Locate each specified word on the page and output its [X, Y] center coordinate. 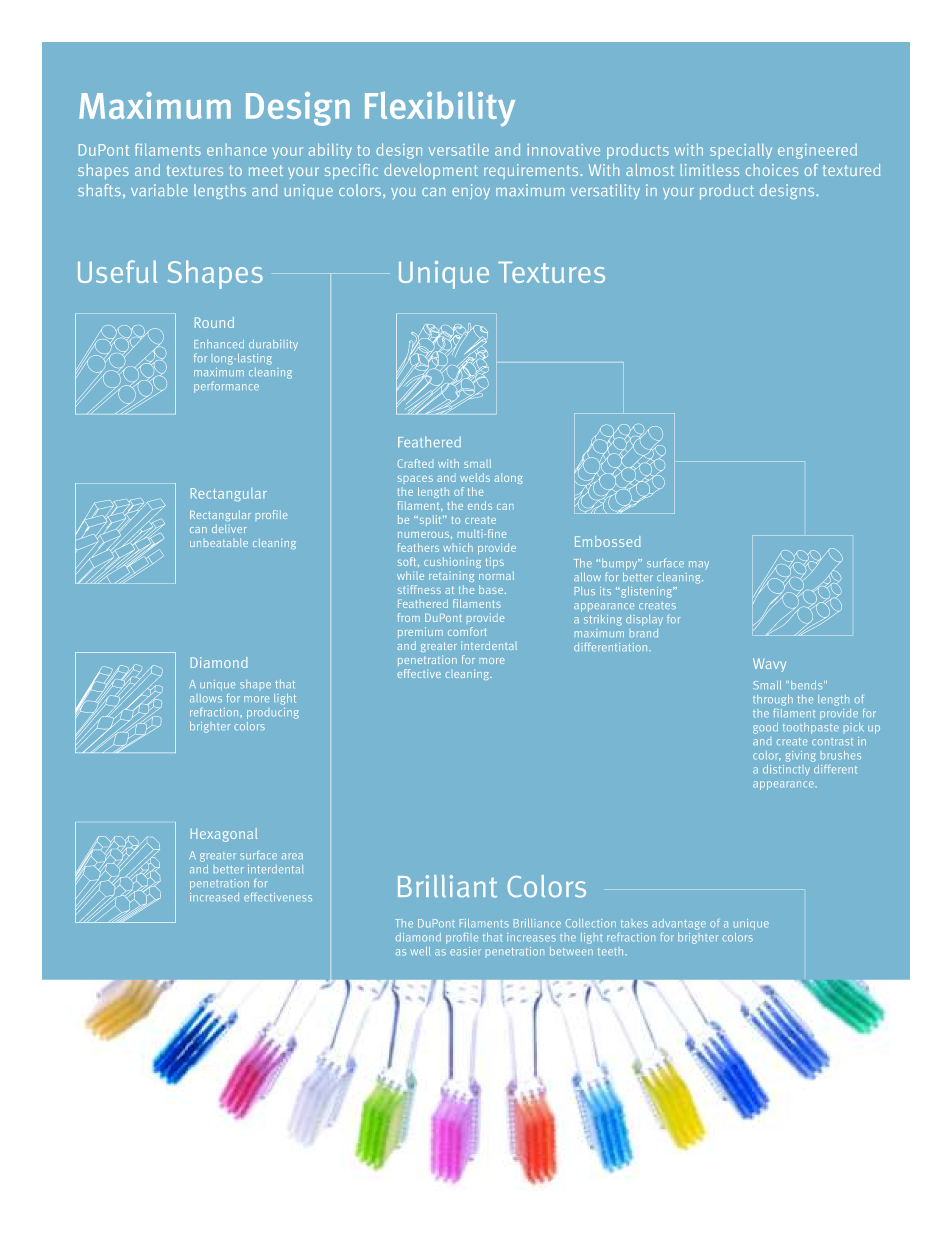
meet [266, 170]
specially [741, 151]
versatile [459, 150]
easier [465, 951]
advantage [679, 924]
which [458, 547]
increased [214, 897]
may [699, 565]
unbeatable [219, 542]
